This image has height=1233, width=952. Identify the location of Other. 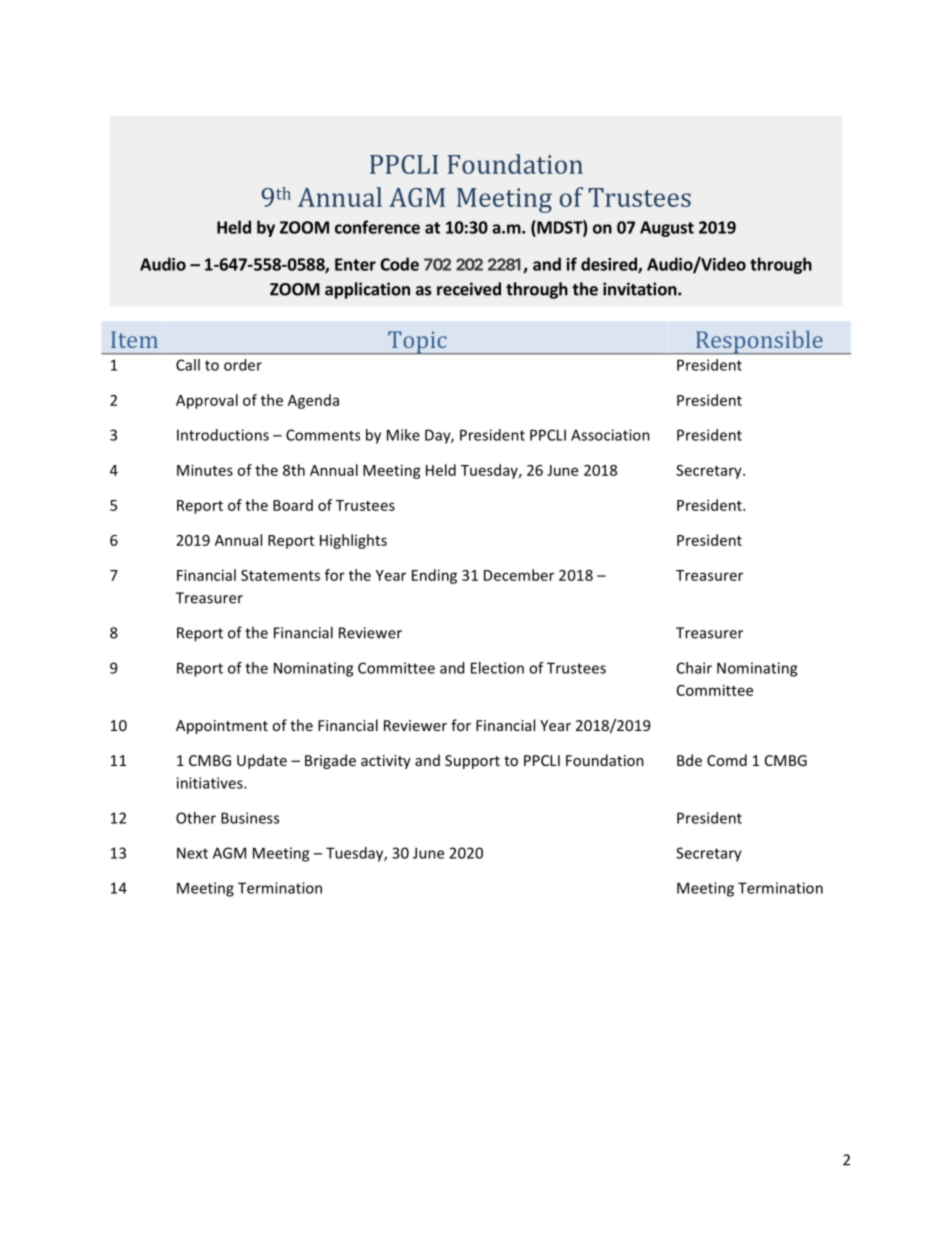
(196, 818).
